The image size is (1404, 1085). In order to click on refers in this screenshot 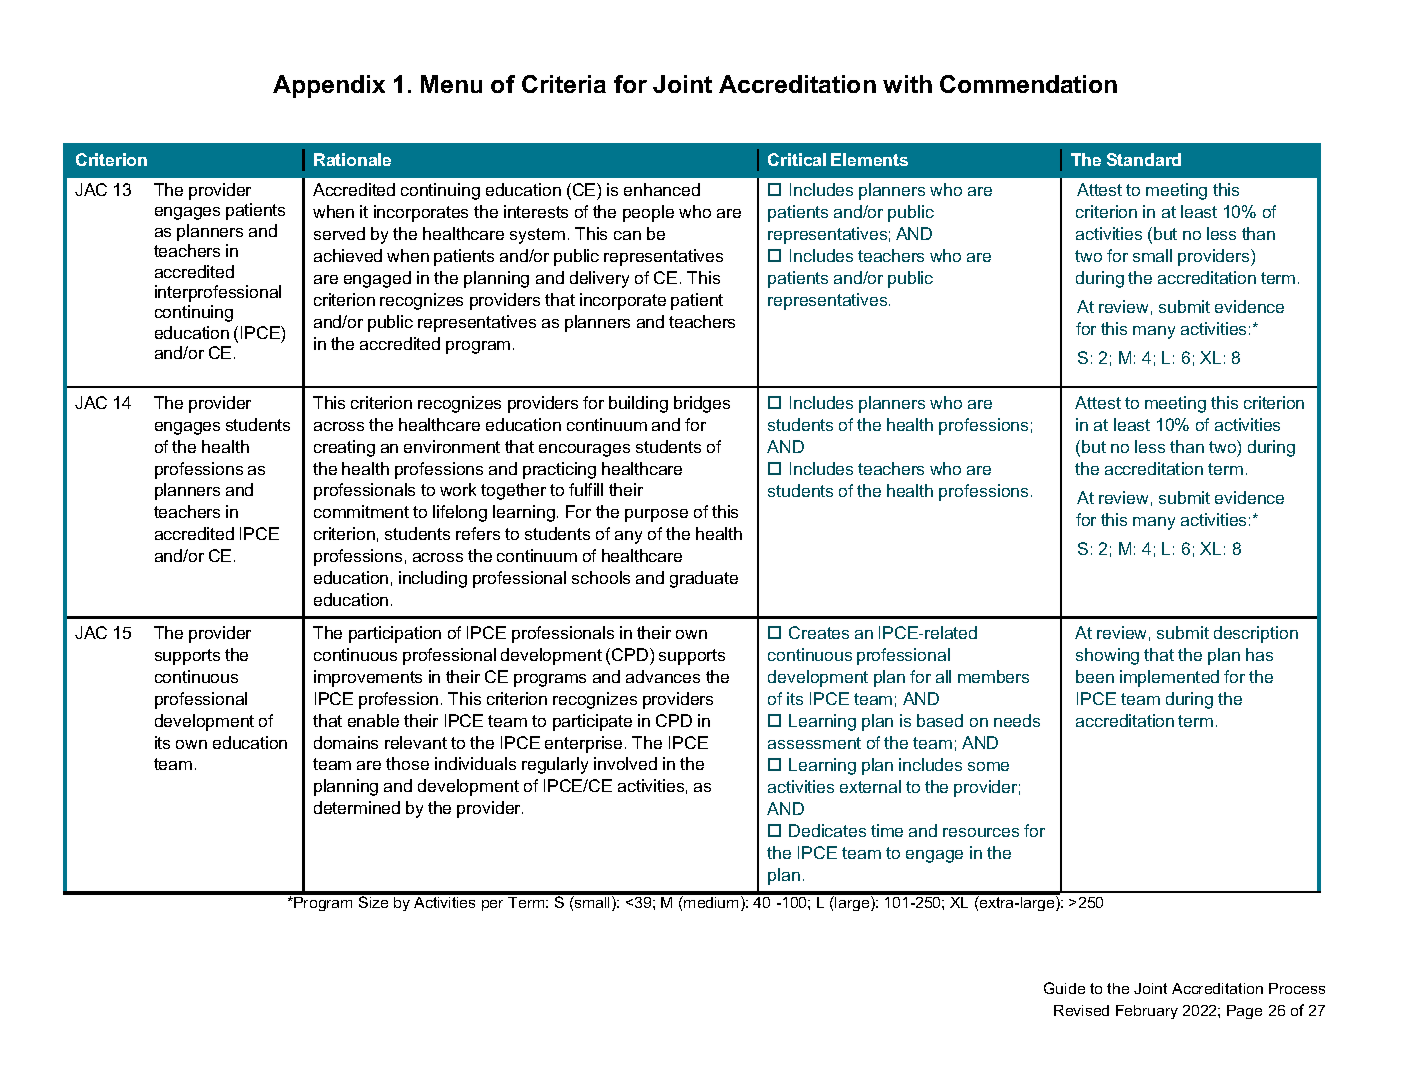, I will do `click(478, 533)`.
